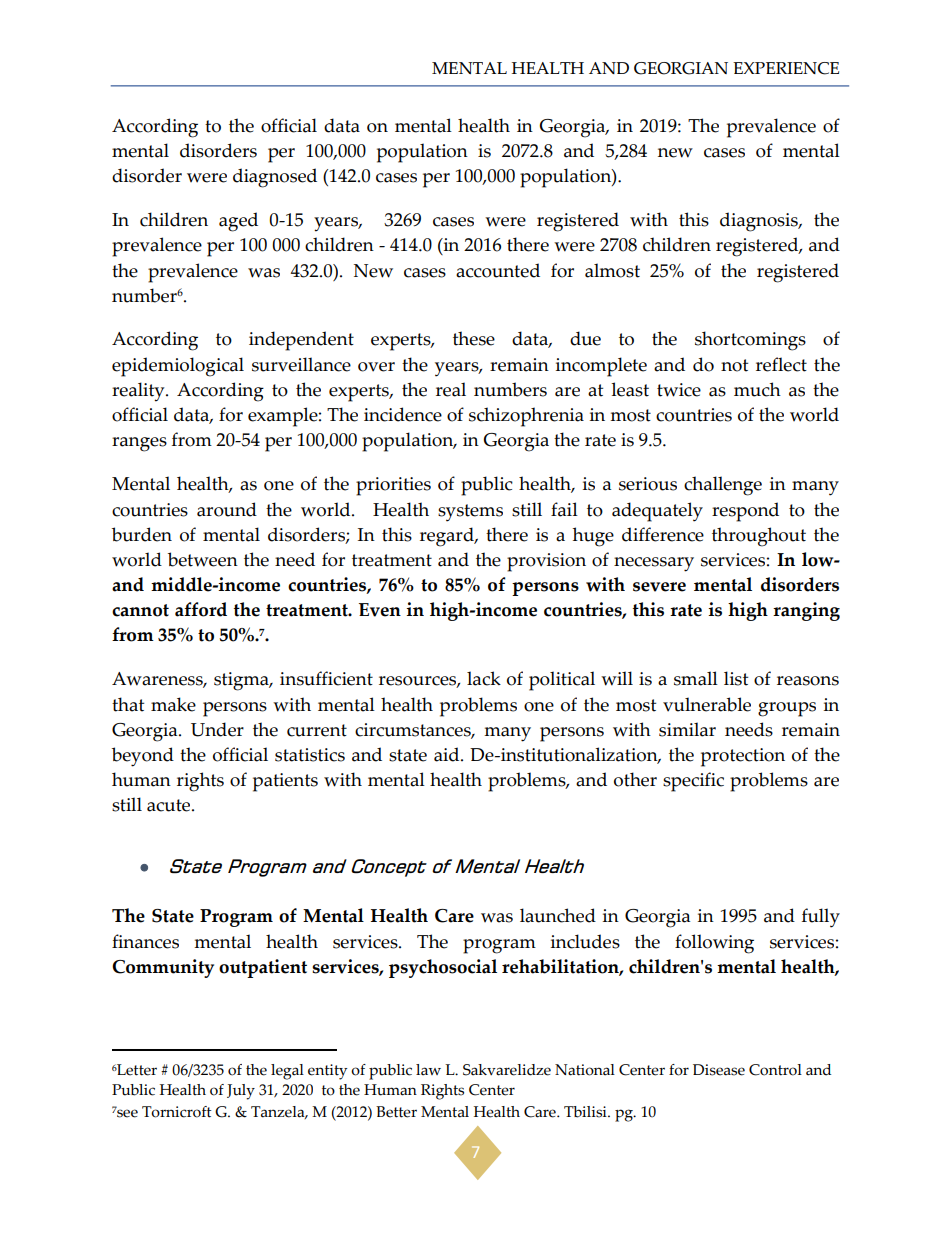  What do you see at coordinates (275, 178) in the image?
I see `diagnosed` at bounding box center [275, 178].
